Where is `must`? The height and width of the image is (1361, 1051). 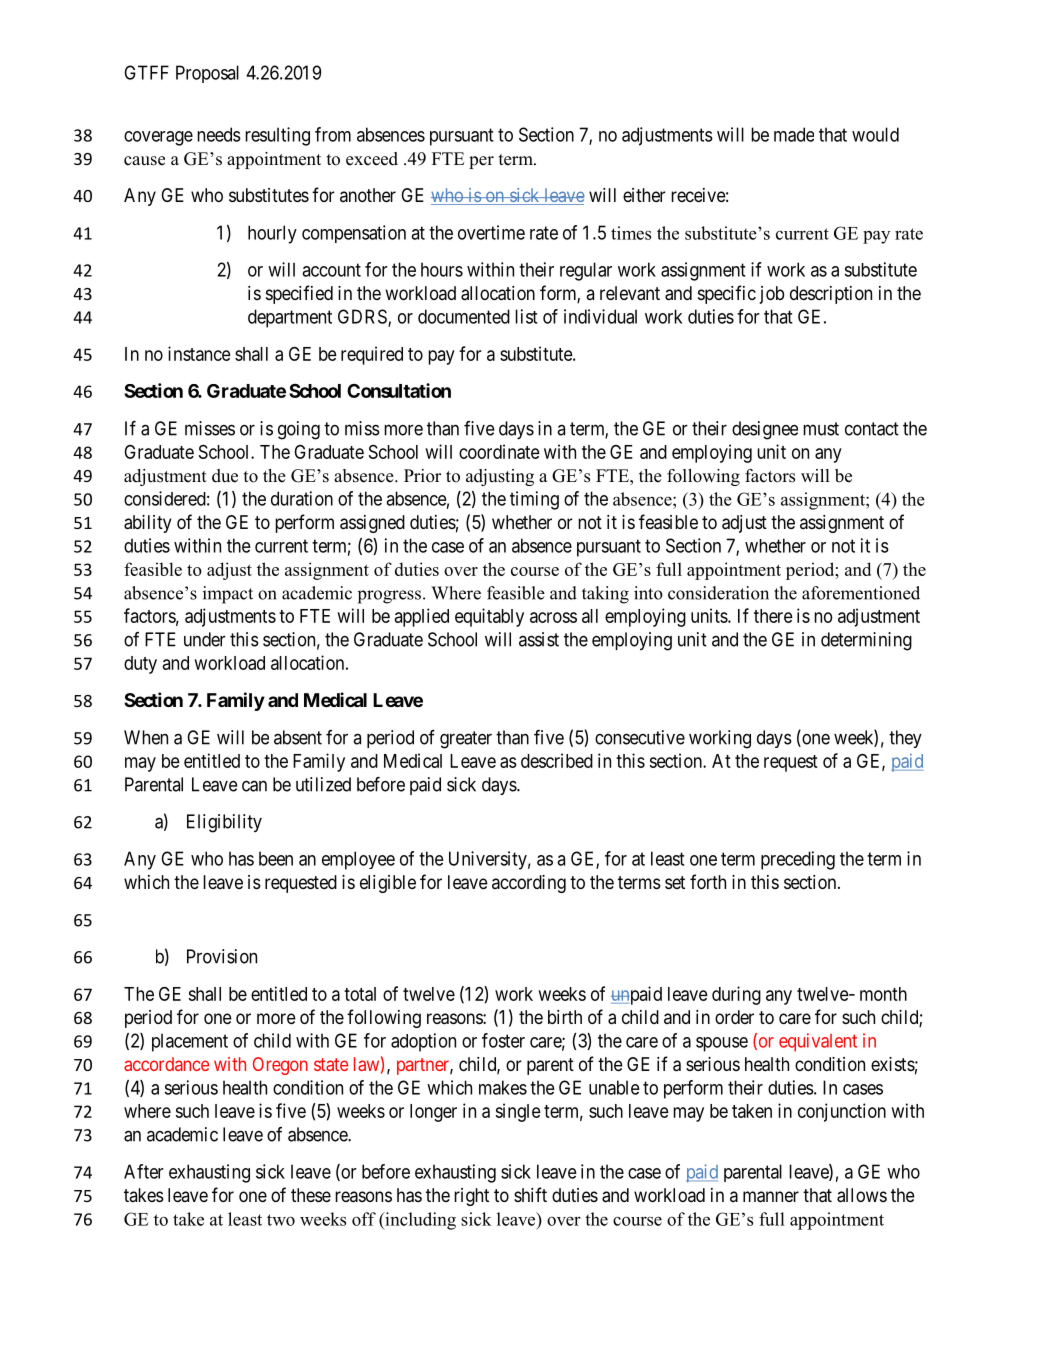
must is located at coordinates (821, 429).
